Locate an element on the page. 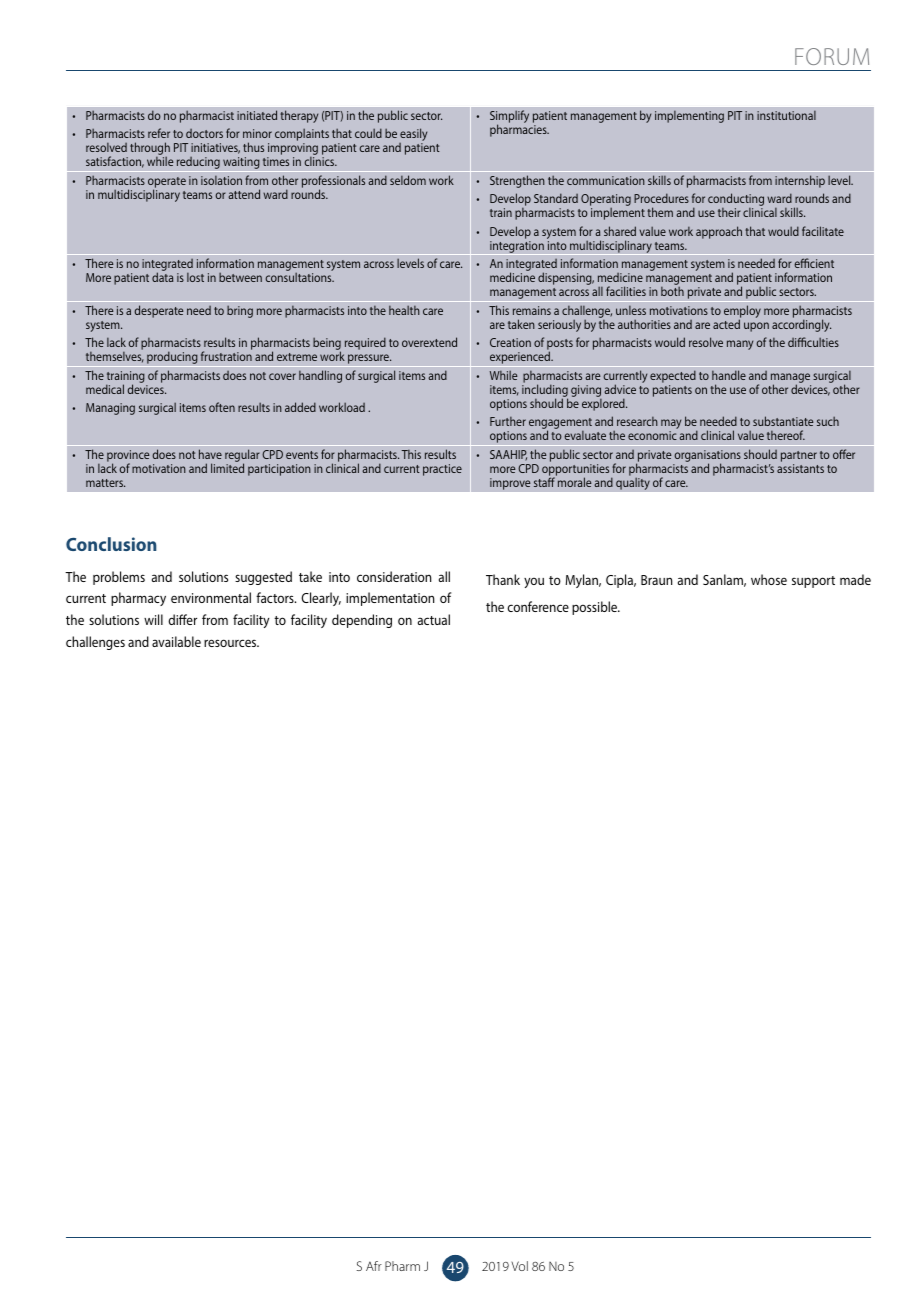  easily is located at coordinates (413, 136).
